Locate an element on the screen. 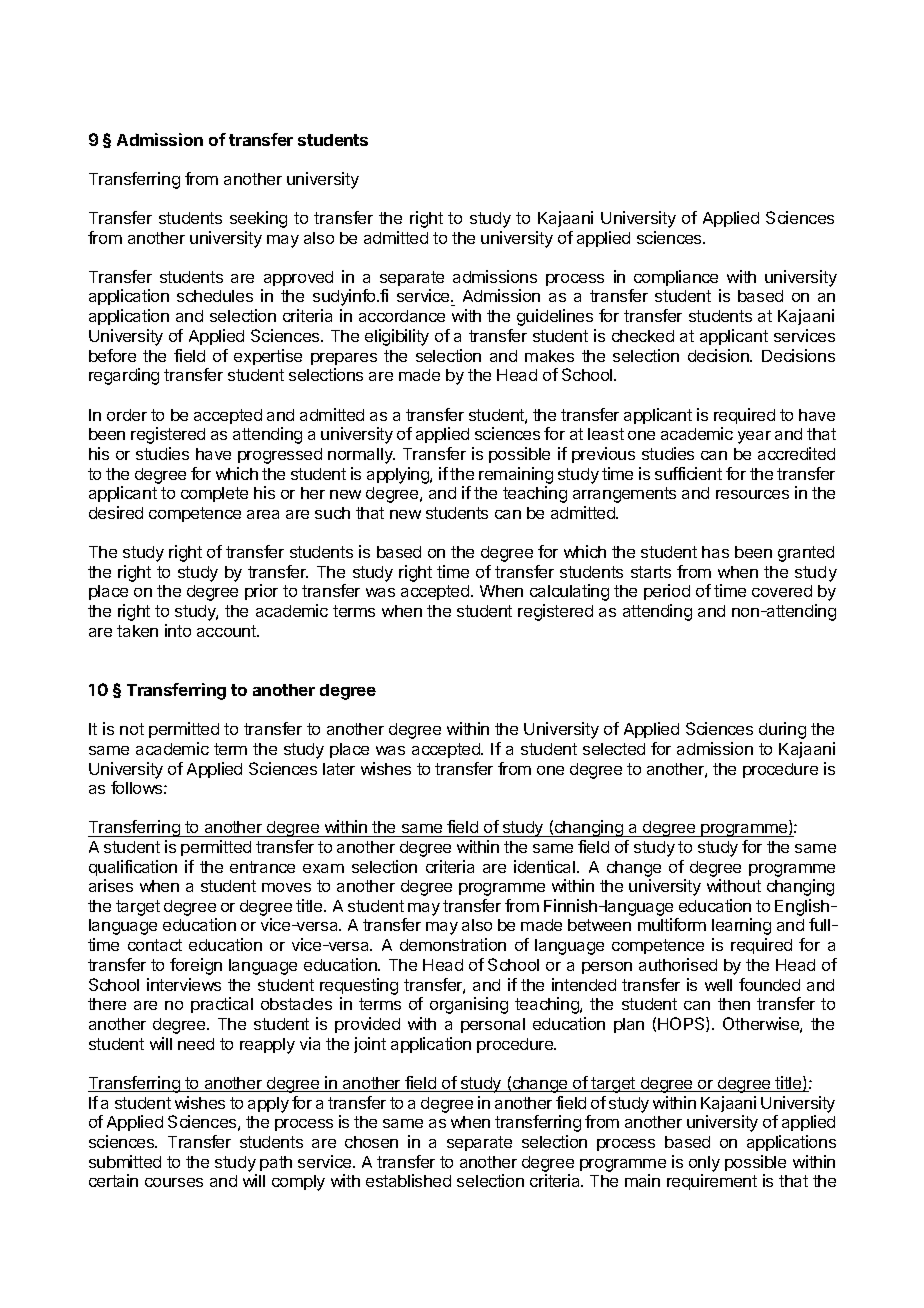  schedules is located at coordinates (215, 296).
